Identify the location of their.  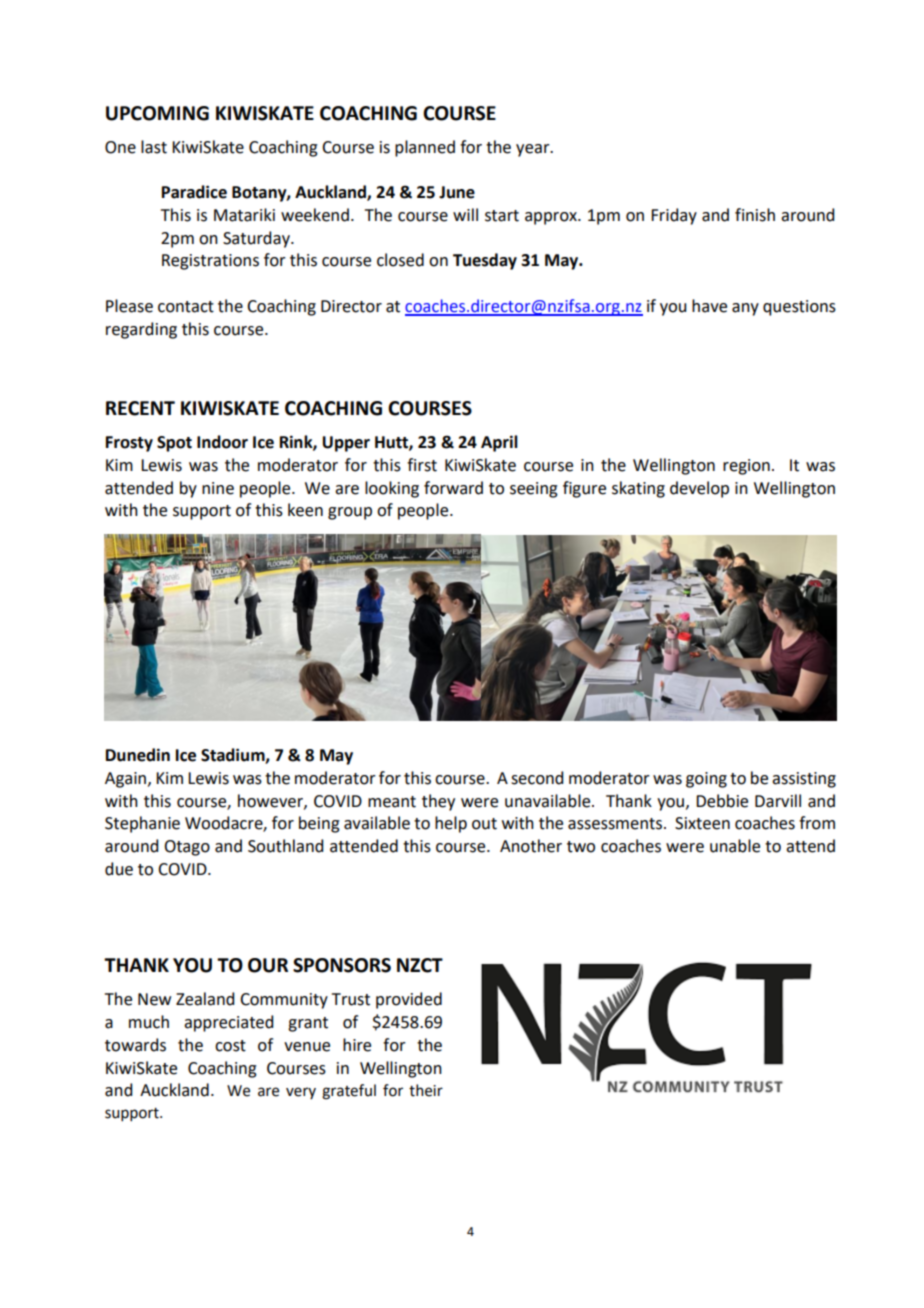
(426, 1090).
